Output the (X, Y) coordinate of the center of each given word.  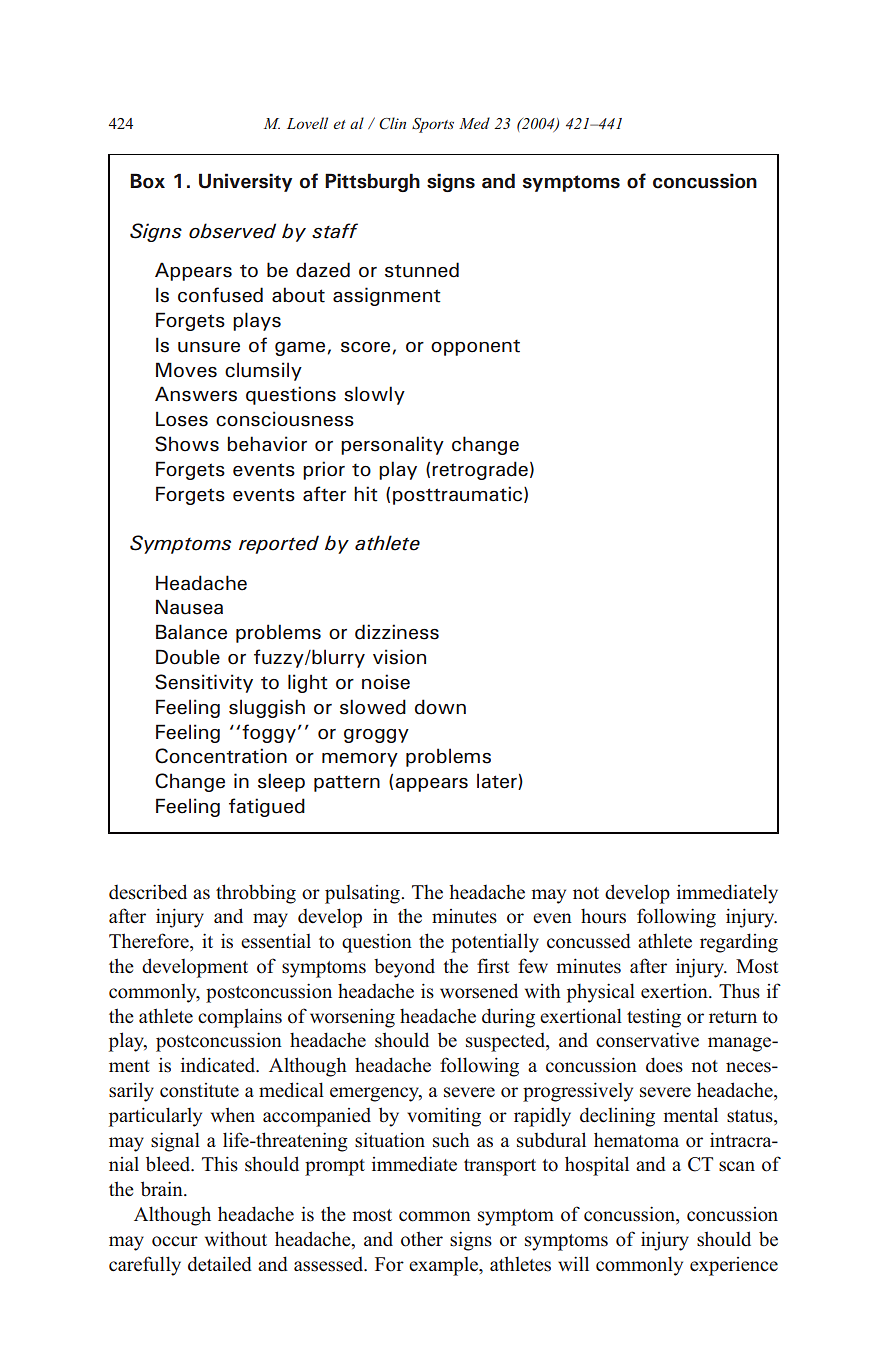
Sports (433, 125)
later (498, 781)
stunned (422, 270)
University (245, 182)
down (440, 707)
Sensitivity (204, 683)
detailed (220, 1264)
